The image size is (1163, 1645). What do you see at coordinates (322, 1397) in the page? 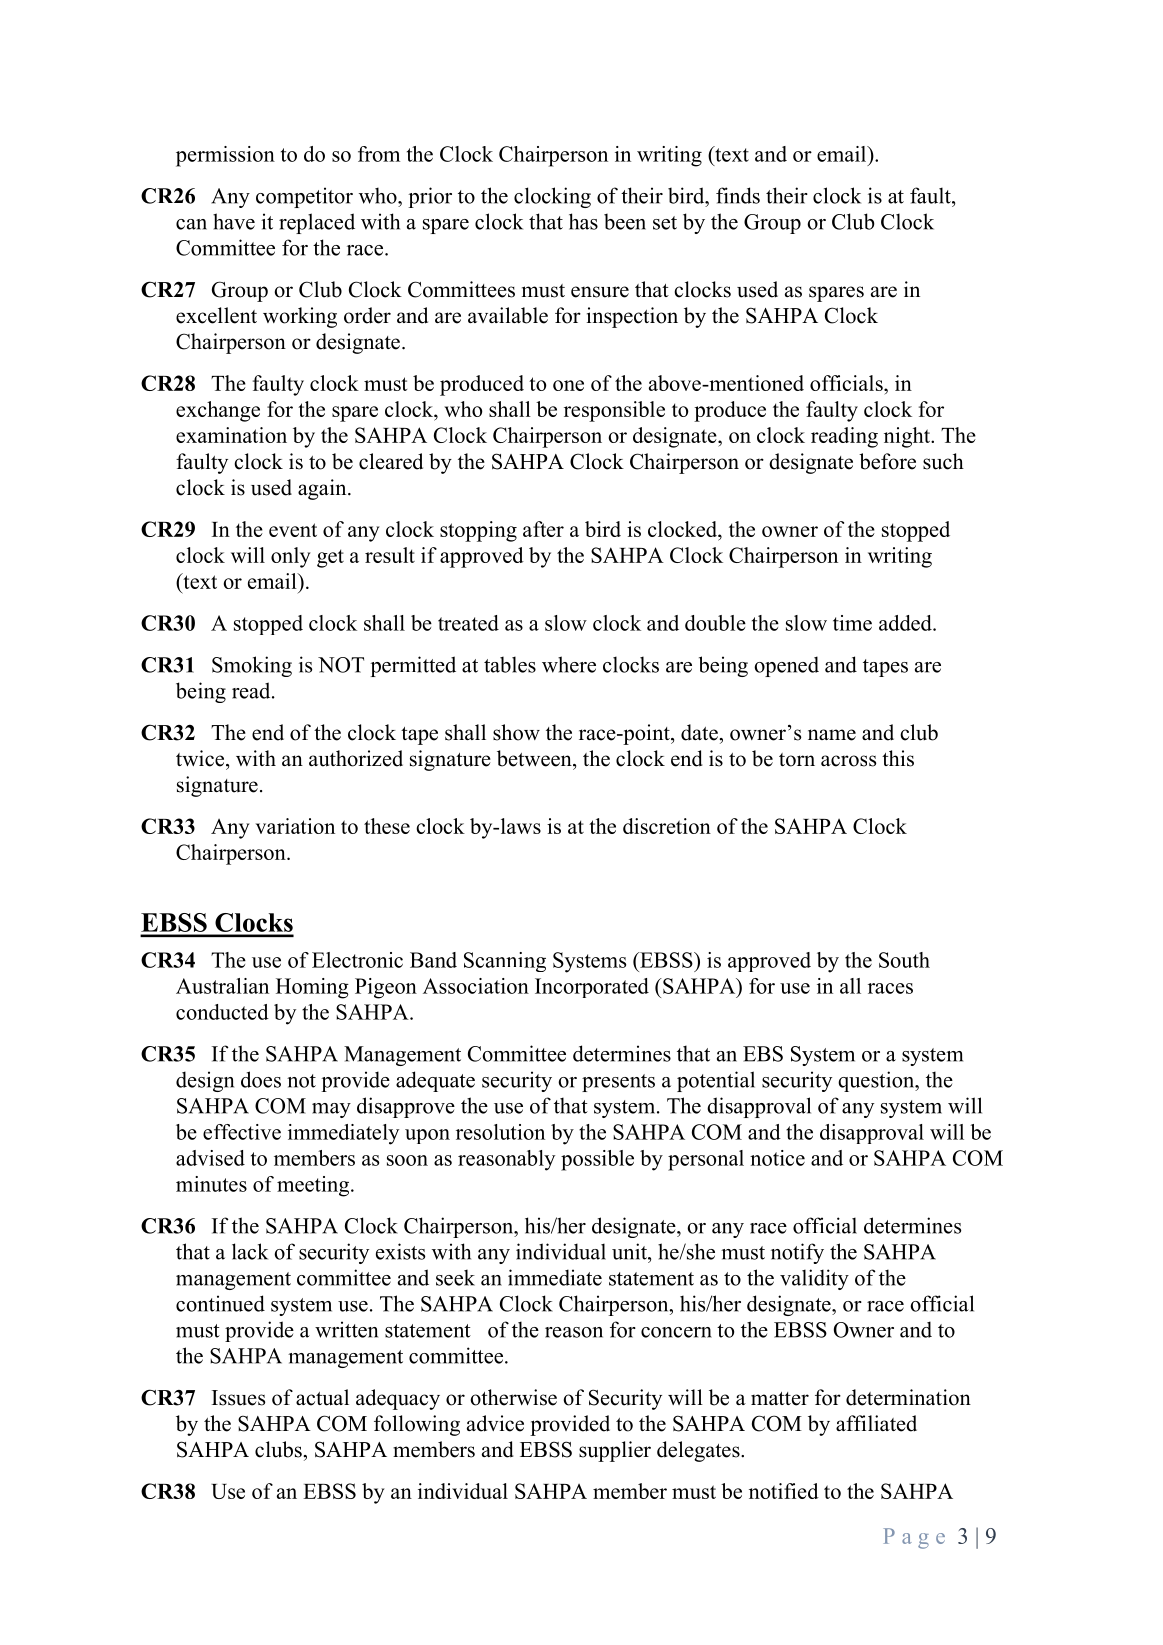
I see `actual` at bounding box center [322, 1397].
